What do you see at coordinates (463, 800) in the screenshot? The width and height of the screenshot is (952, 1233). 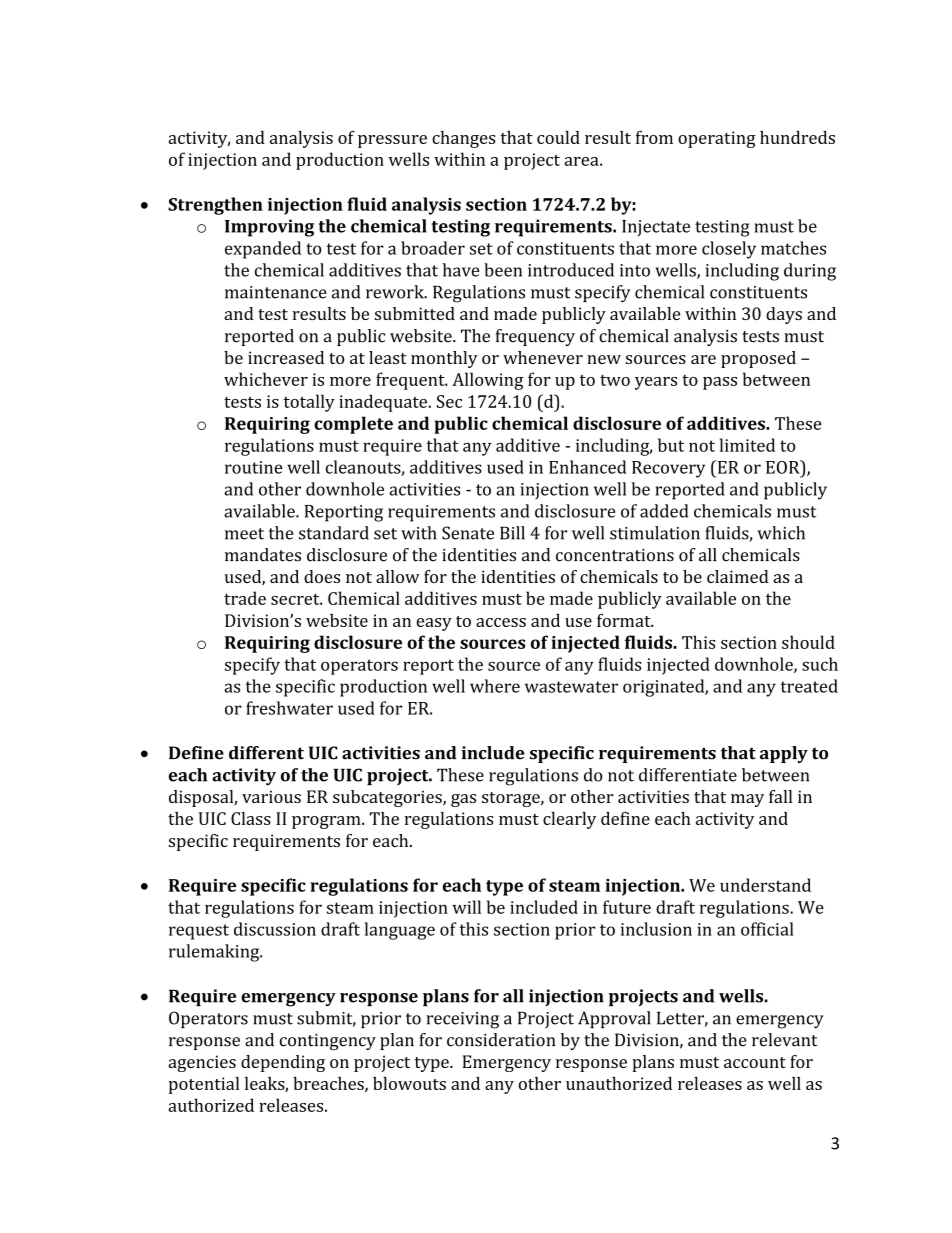 I see `gas` at bounding box center [463, 800].
